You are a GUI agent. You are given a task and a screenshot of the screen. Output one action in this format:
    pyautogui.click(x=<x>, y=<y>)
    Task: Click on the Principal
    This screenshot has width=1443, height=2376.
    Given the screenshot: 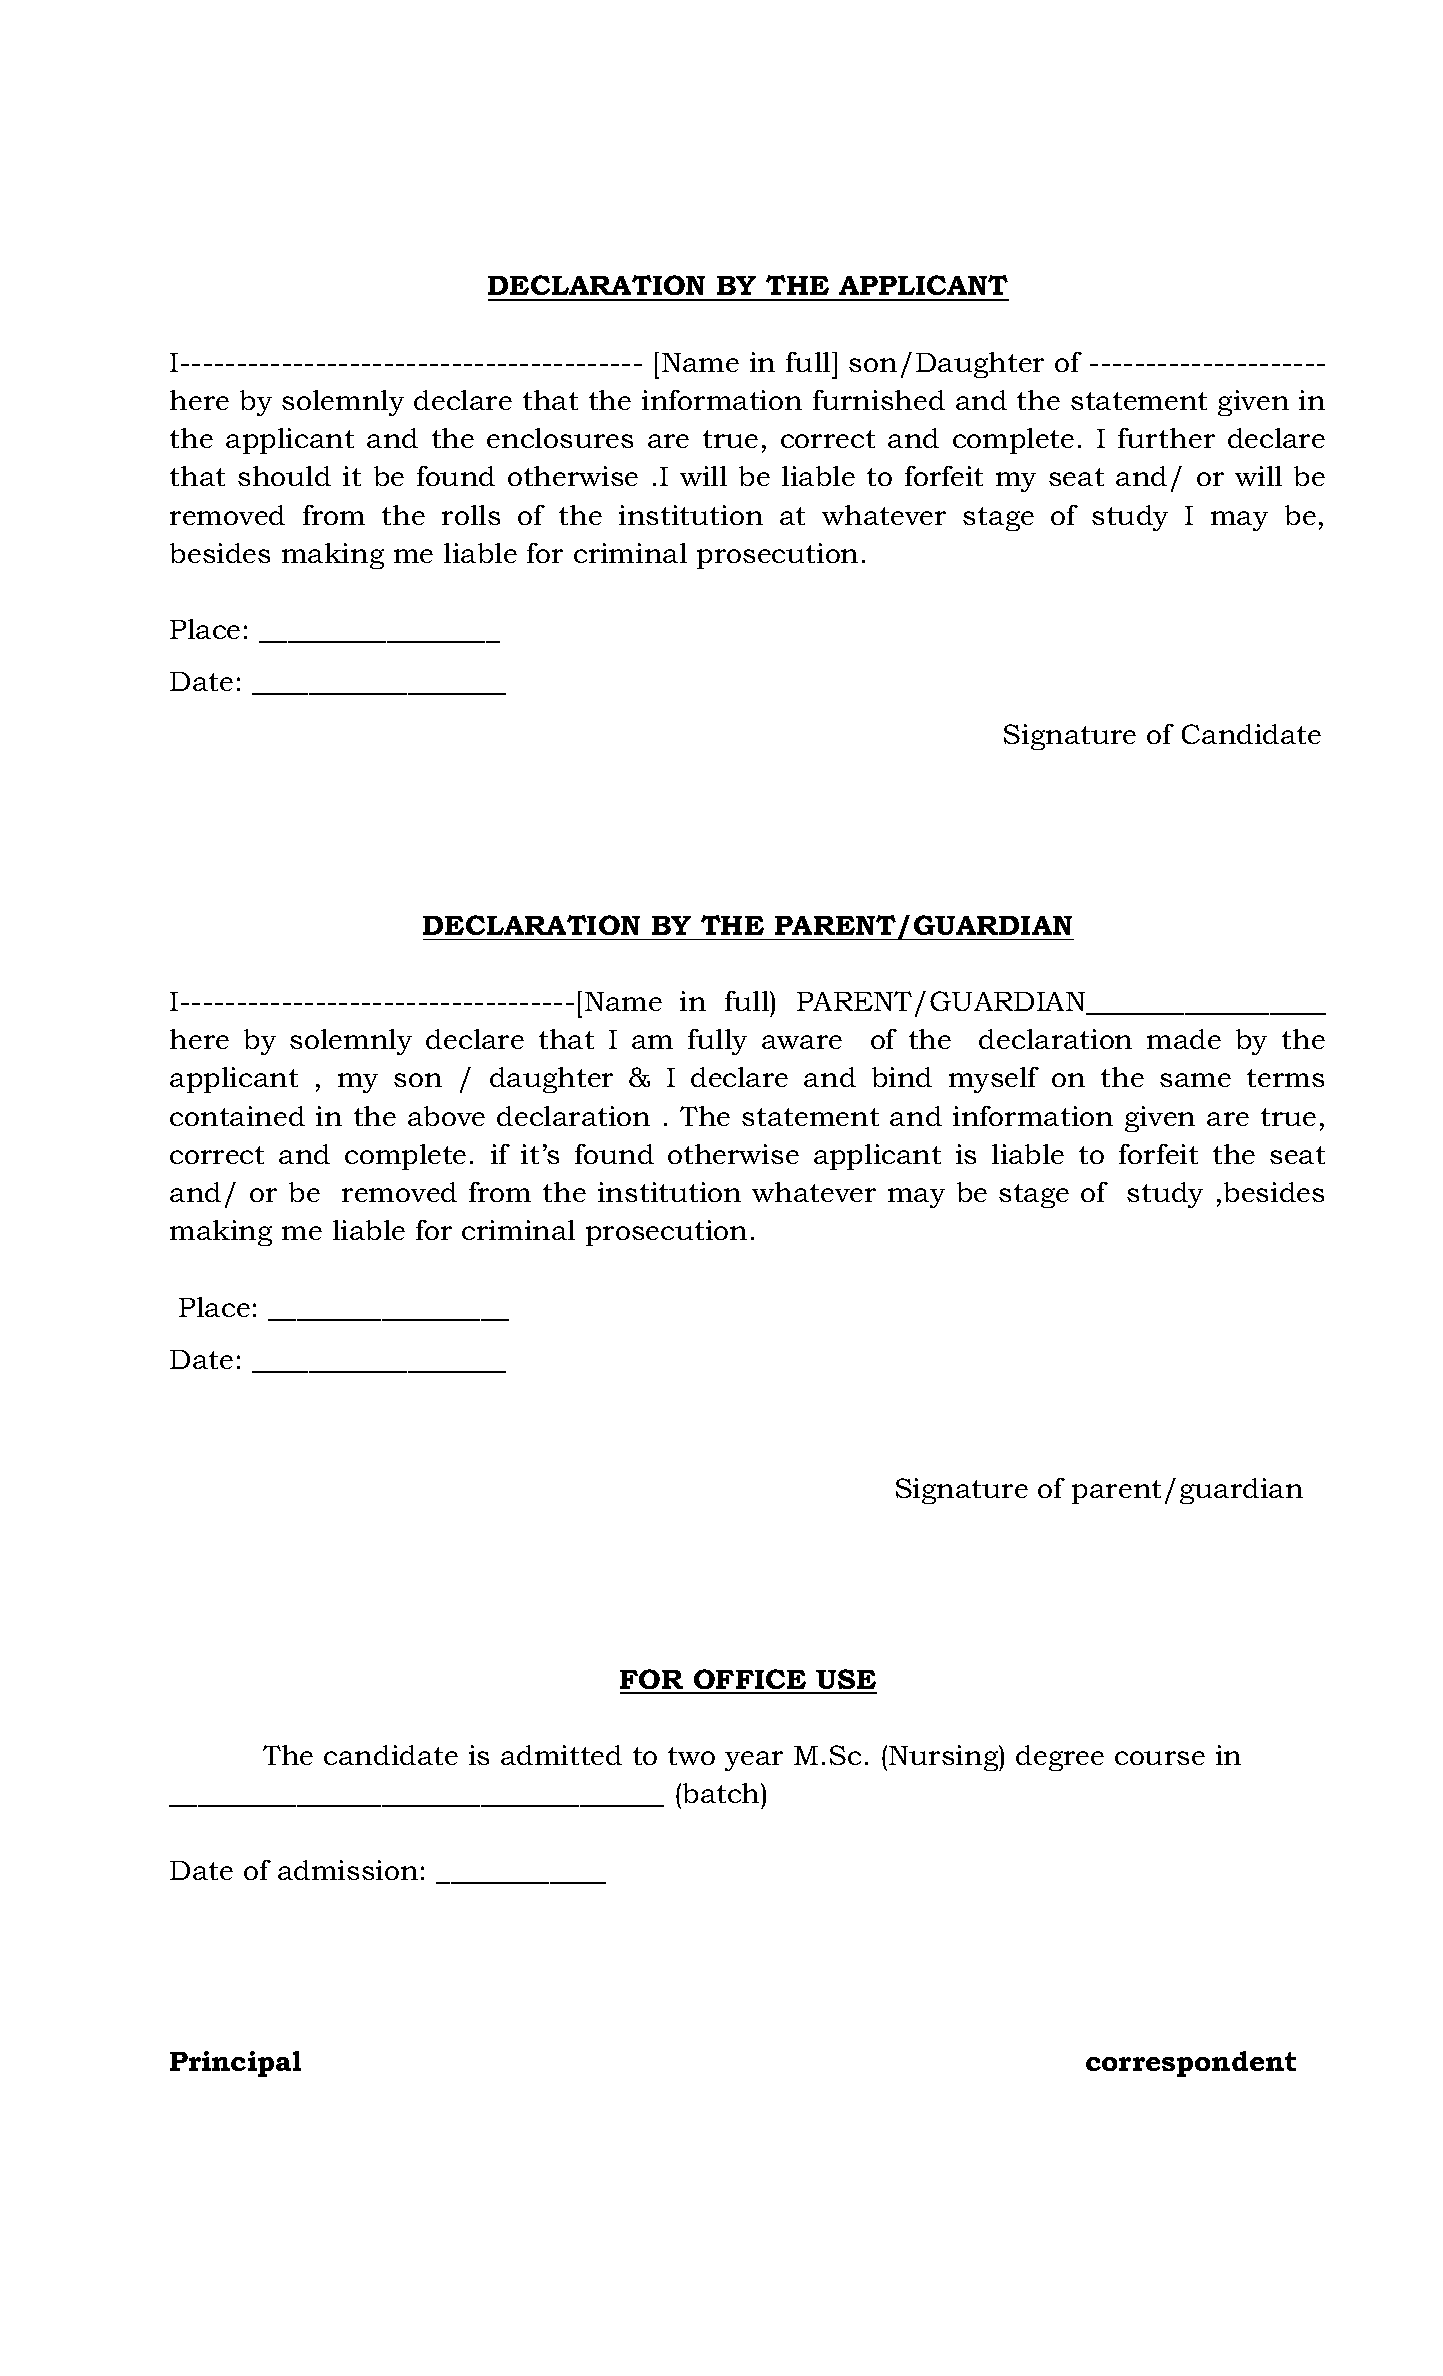 What is the action you would take?
    pyautogui.click(x=235, y=2064)
